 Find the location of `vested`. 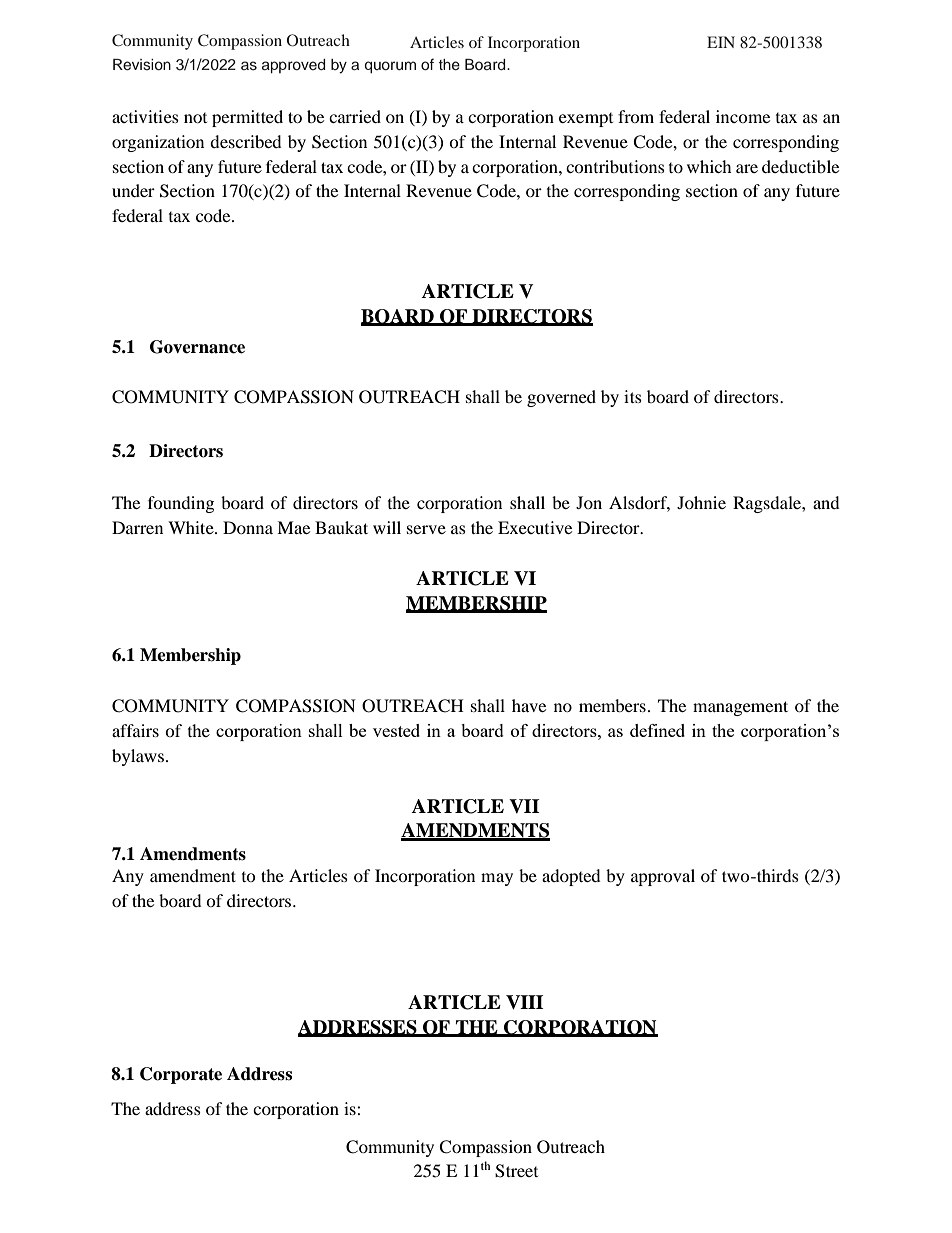

vested is located at coordinates (396, 730).
